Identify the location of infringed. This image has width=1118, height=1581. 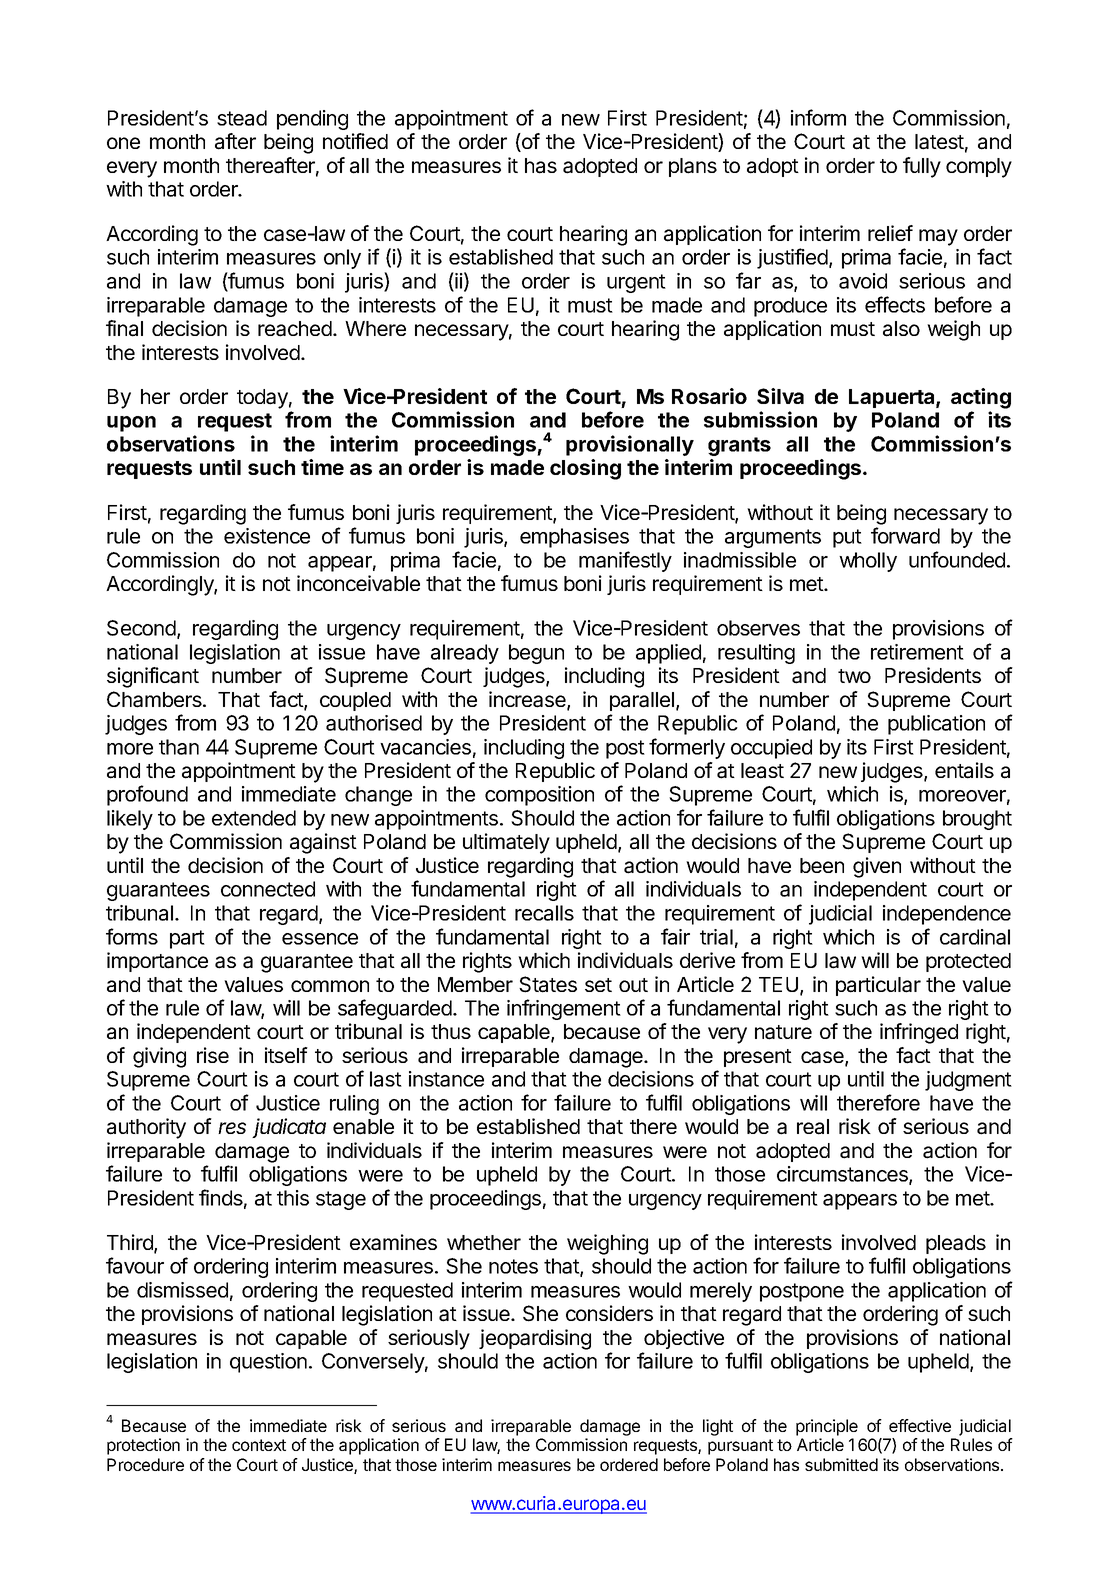
(919, 1033).
